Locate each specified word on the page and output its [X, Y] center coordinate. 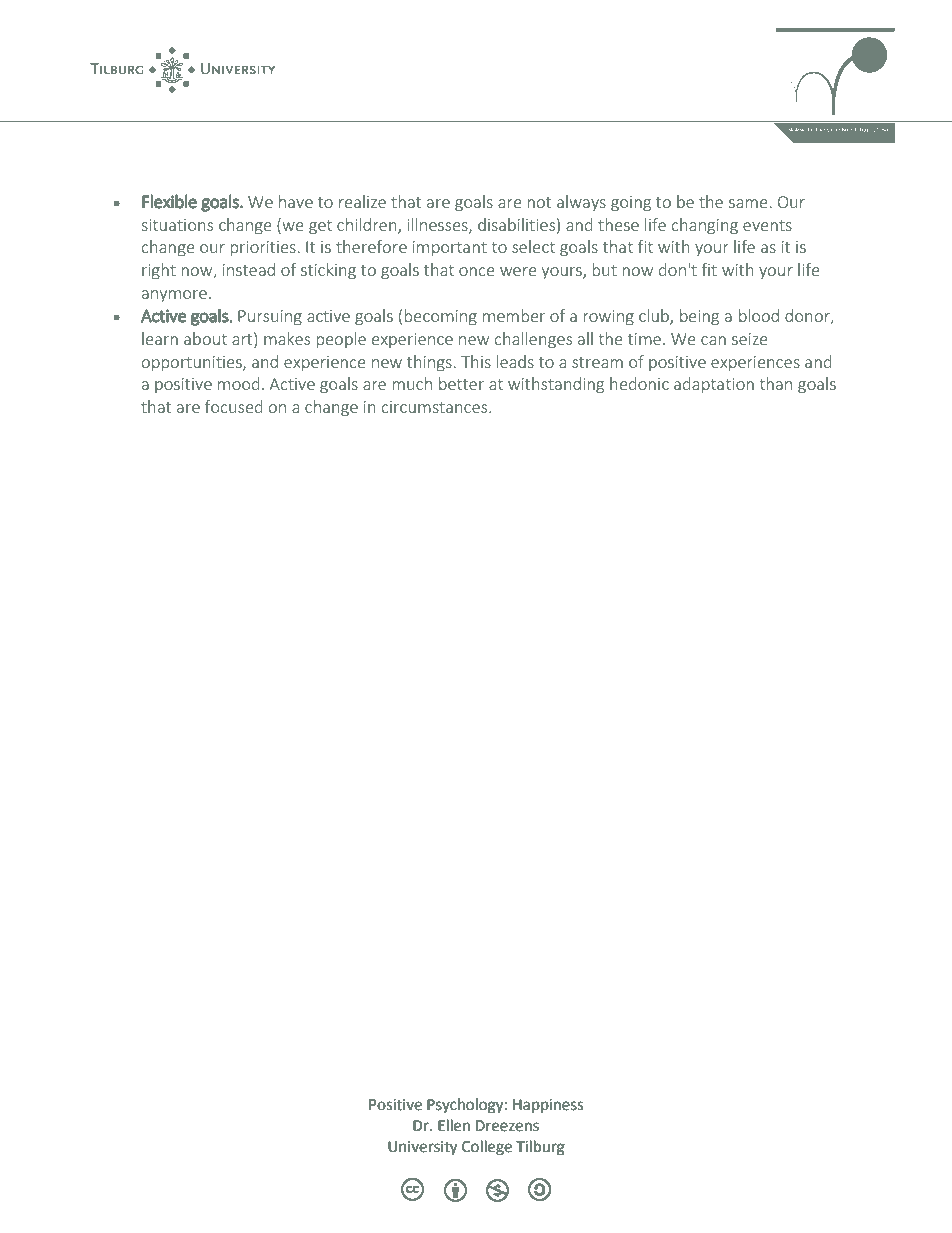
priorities [263, 248]
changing [705, 226]
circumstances [436, 407]
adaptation [714, 385]
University [422, 1148]
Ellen [454, 1125]
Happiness [548, 1106]
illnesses [438, 225]
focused [234, 406]
